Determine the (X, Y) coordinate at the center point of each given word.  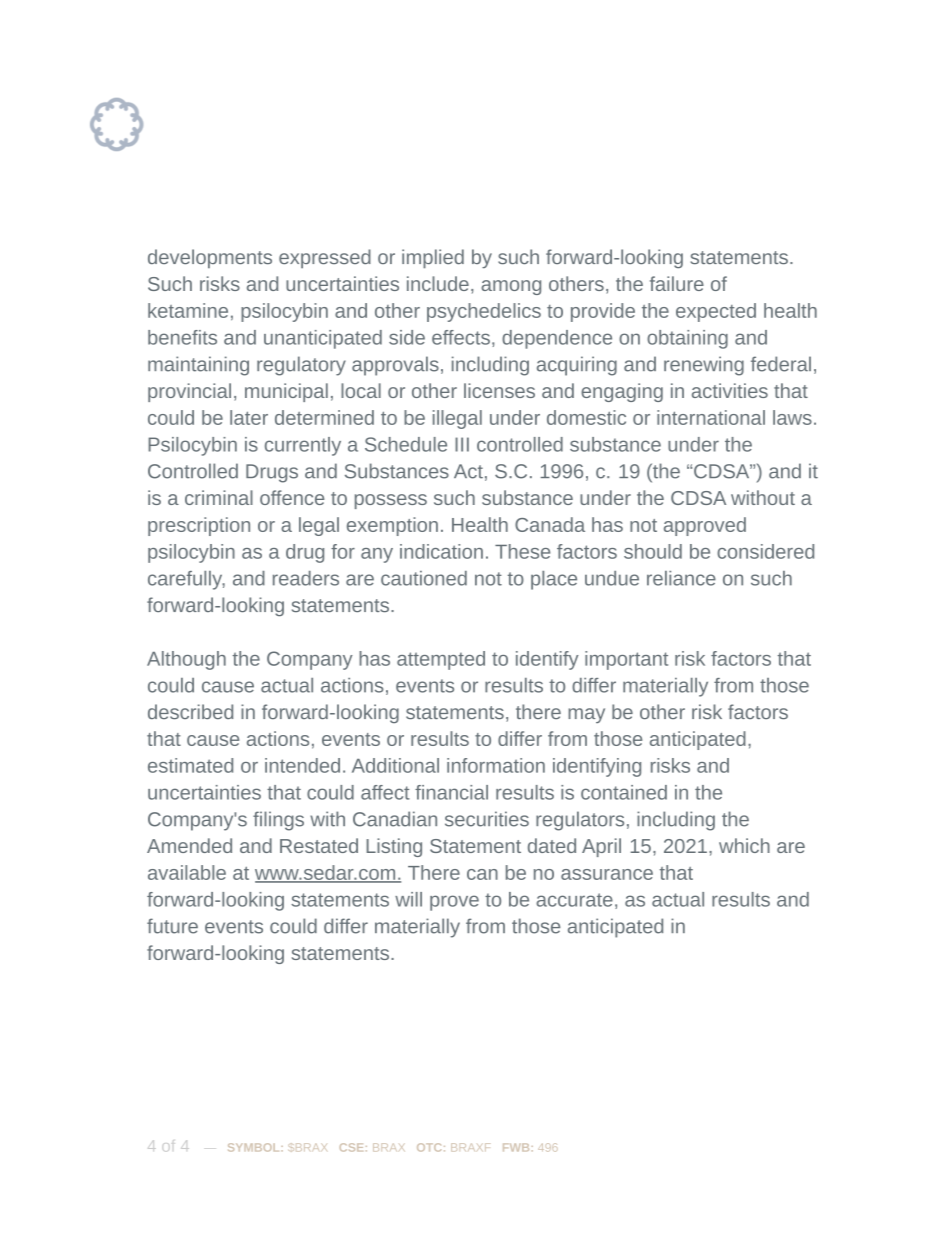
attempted (441, 660)
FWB (516, 1147)
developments (210, 258)
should (653, 551)
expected (716, 312)
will (408, 899)
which (744, 845)
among (511, 287)
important (626, 660)
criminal (219, 497)
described (190, 711)
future (172, 926)
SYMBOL (255, 1147)
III (462, 444)
